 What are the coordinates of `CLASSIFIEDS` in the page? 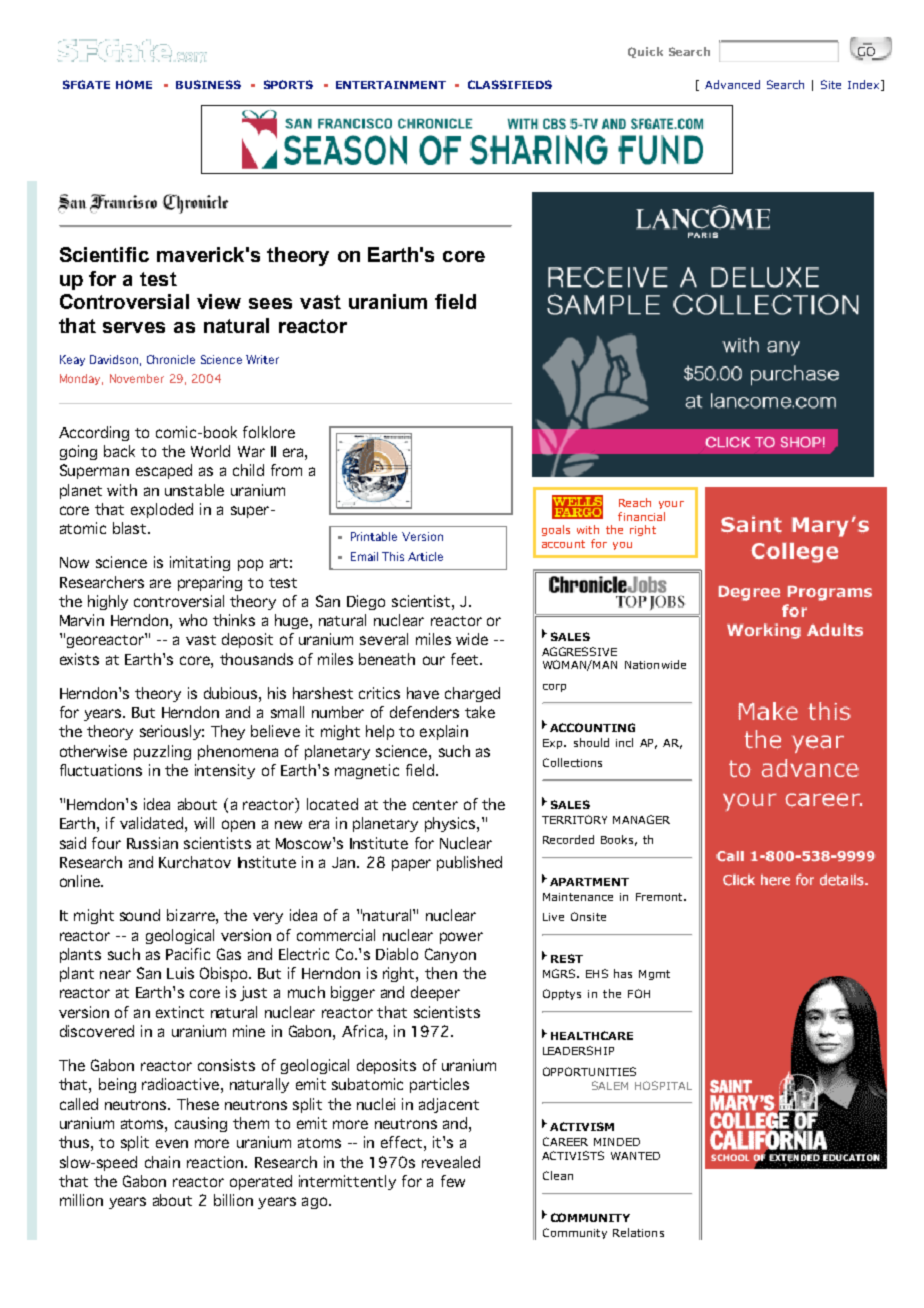 It's located at (510, 84).
